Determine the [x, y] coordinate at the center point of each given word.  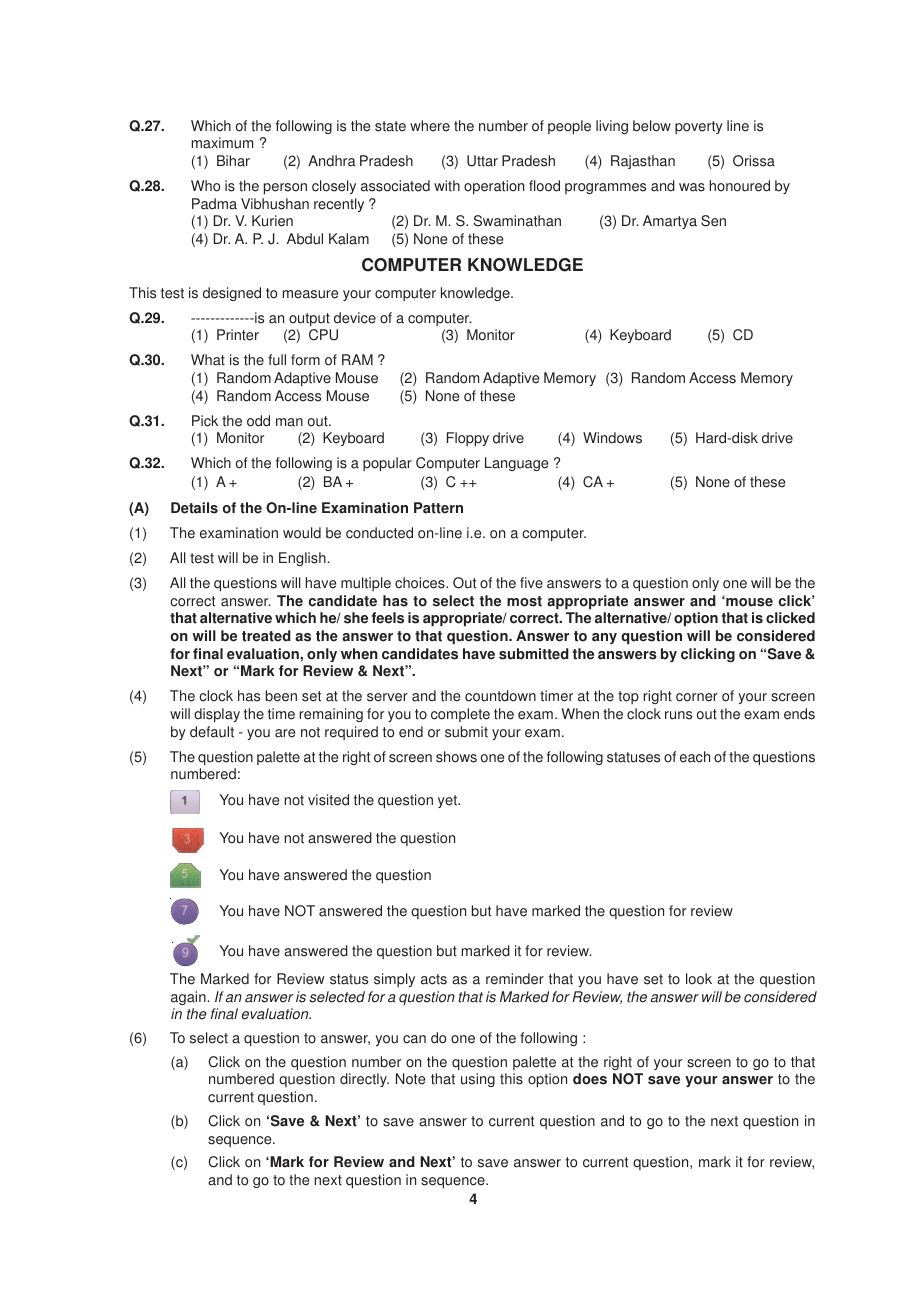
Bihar [233, 161]
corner [697, 697]
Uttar [482, 161]
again [188, 998]
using [478, 1080]
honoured [740, 186]
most [524, 601]
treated [266, 636]
